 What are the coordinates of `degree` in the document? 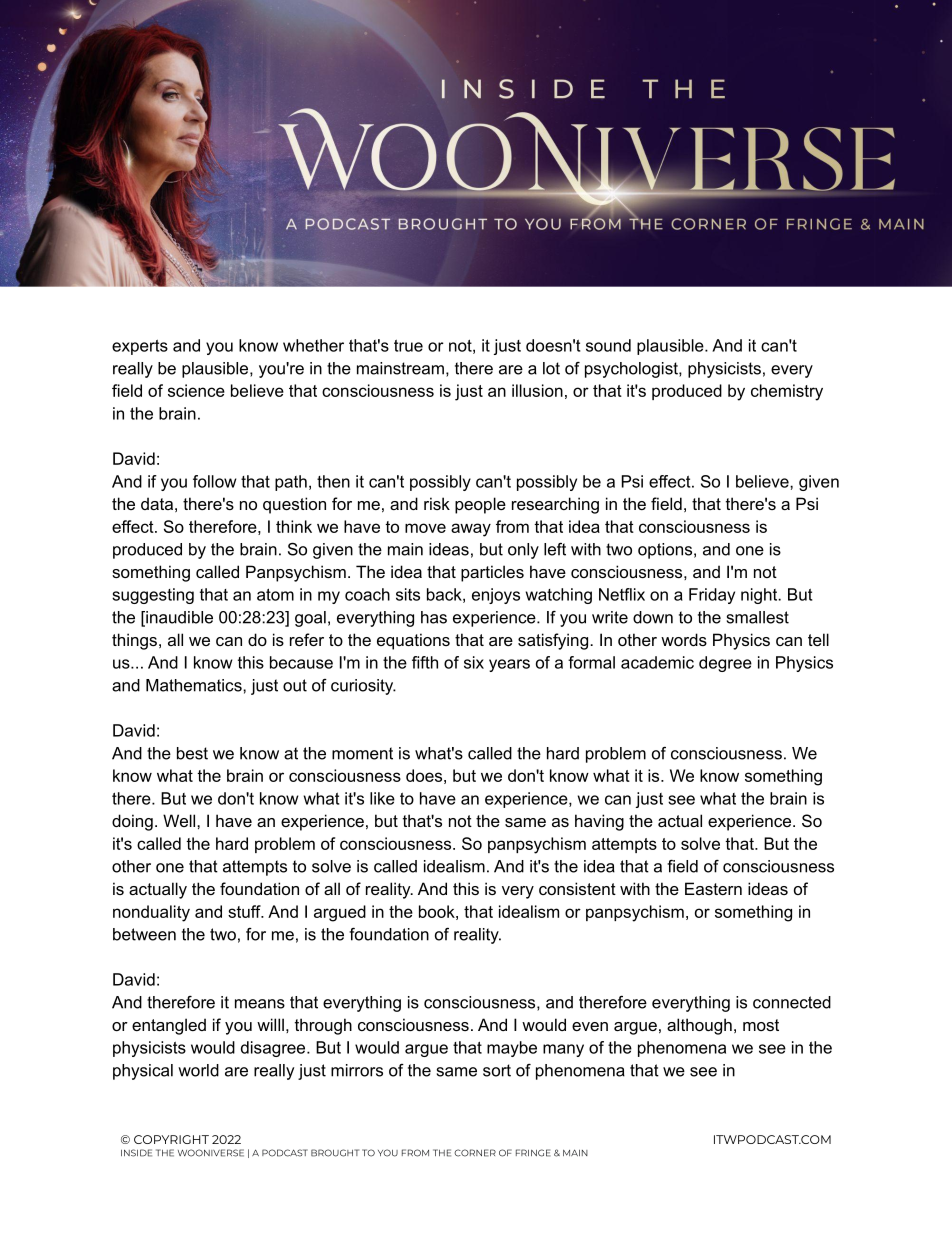 It's located at (725, 664).
